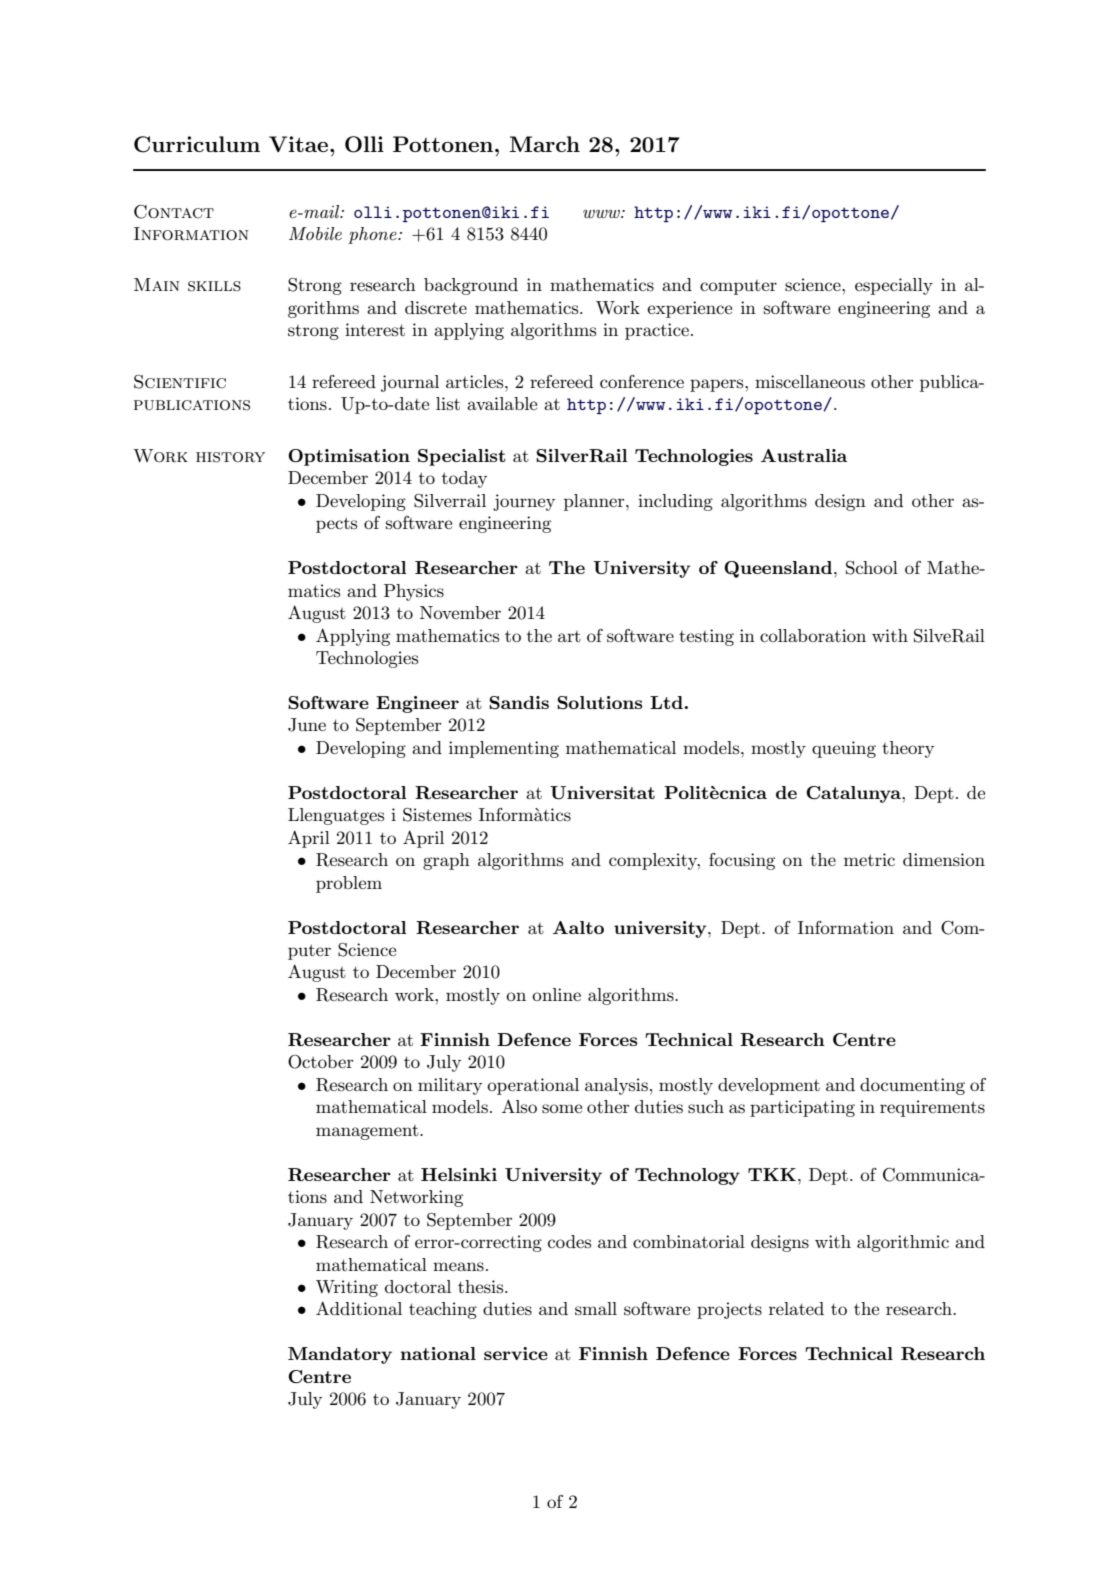 This image has width=1119, height=1582. What do you see at coordinates (556, 994) in the image?
I see `online` at bounding box center [556, 994].
